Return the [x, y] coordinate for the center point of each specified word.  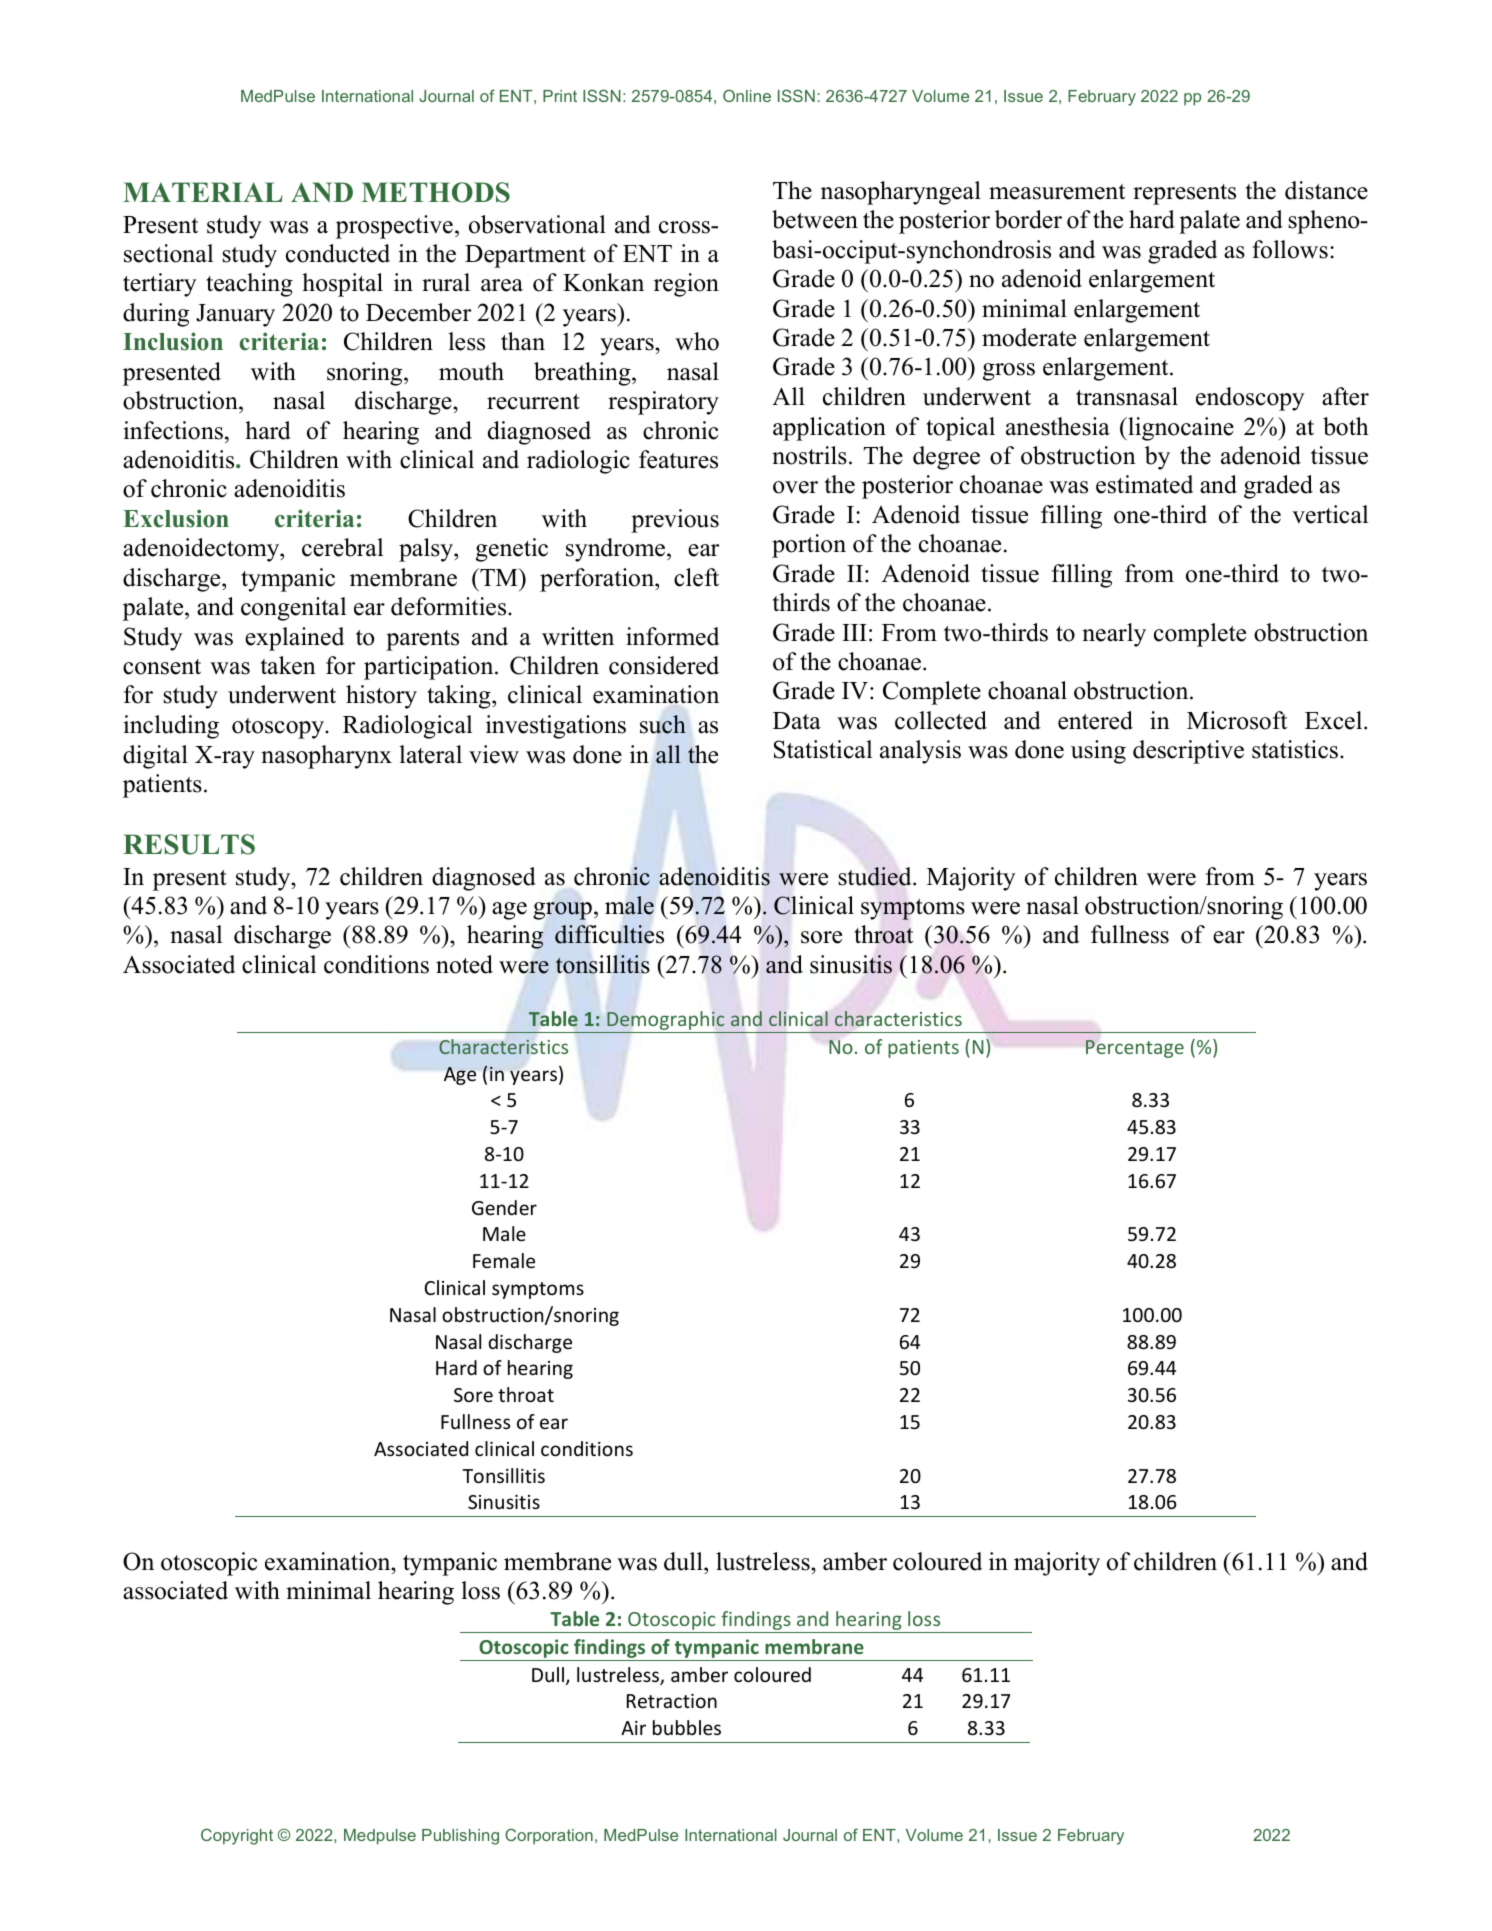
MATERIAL [203, 192]
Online [747, 95]
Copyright [237, 1836]
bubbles [687, 1727]
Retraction [672, 1701]
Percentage [1135, 1049]
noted [464, 964]
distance [1326, 190]
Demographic [666, 1022]
